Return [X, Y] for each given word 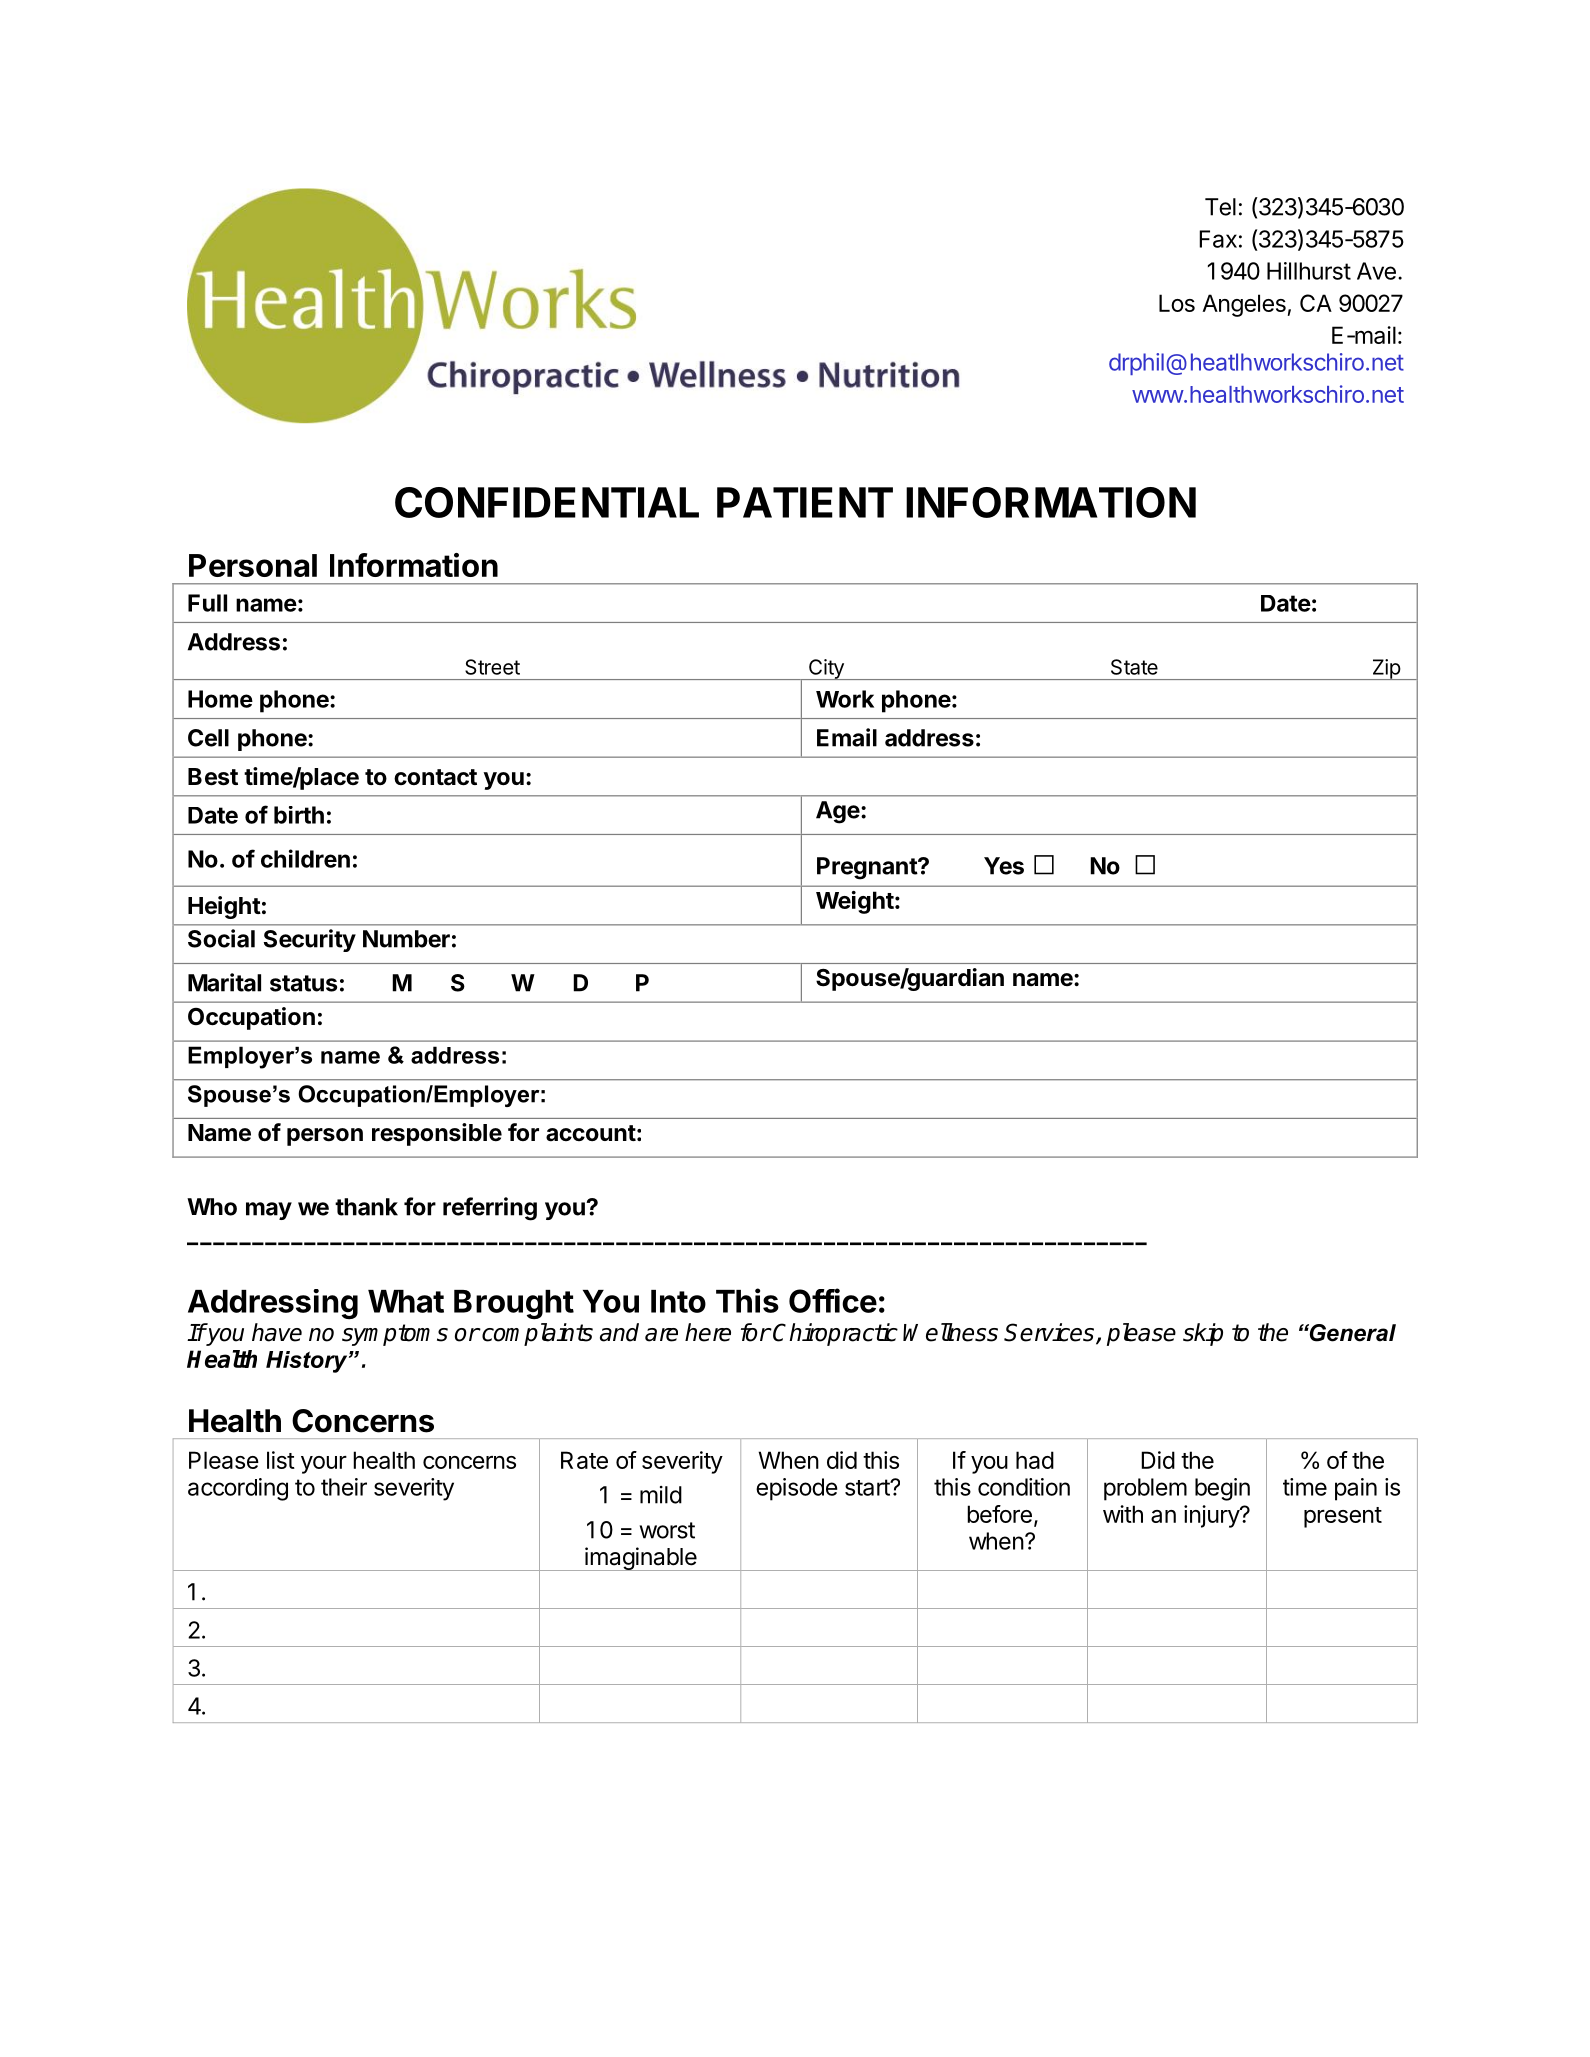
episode [797, 1489]
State [1134, 667]
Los [1177, 303]
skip [1203, 1334]
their [344, 1487]
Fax [1218, 239]
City [826, 669]
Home [220, 699]
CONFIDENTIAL [547, 502]
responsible [437, 1134]
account [591, 1133]
